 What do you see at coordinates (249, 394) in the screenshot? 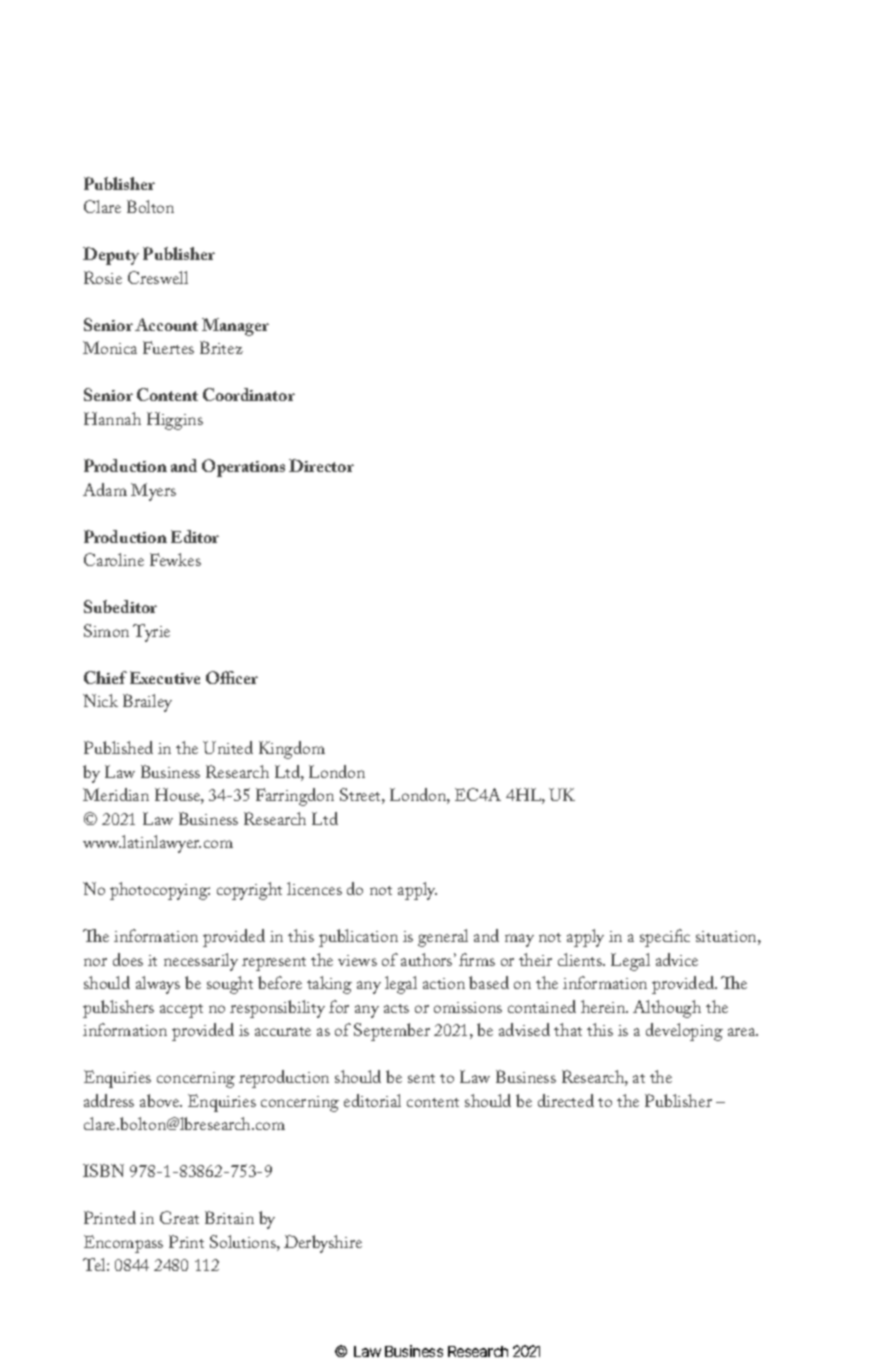
I see `Coordinator` at bounding box center [249, 394].
